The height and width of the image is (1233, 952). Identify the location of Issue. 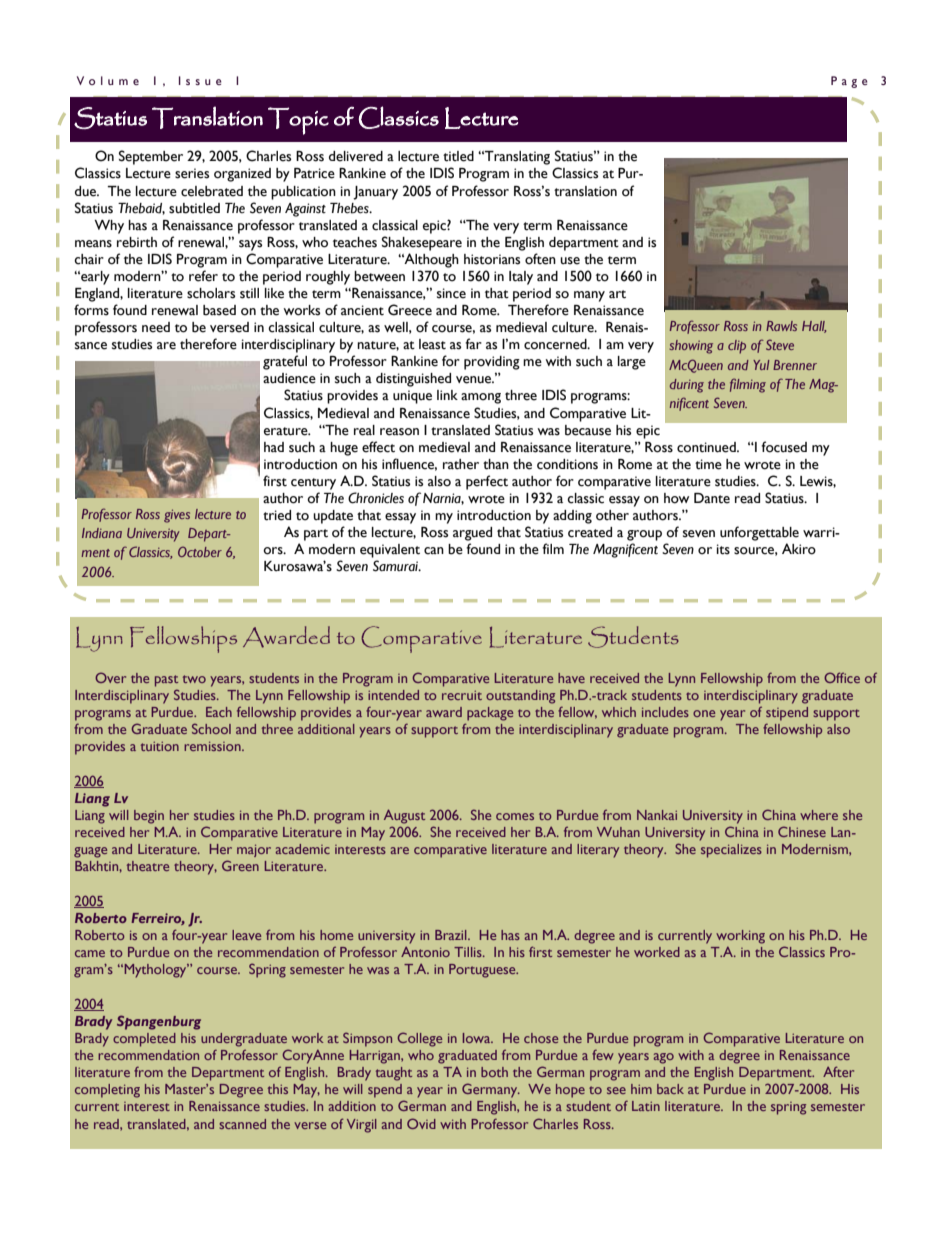
(200, 80).
